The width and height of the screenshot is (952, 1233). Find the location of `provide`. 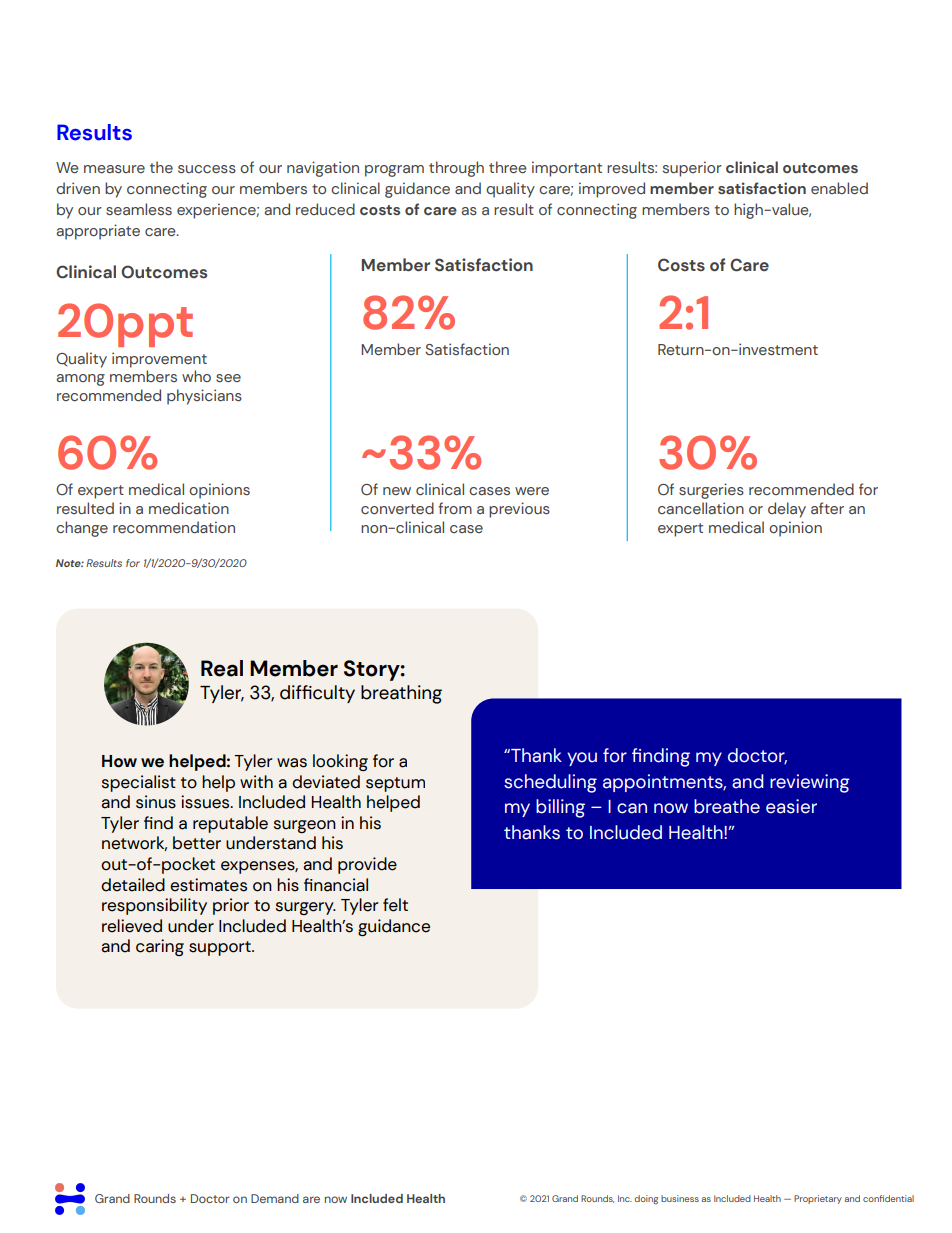

provide is located at coordinates (367, 865).
